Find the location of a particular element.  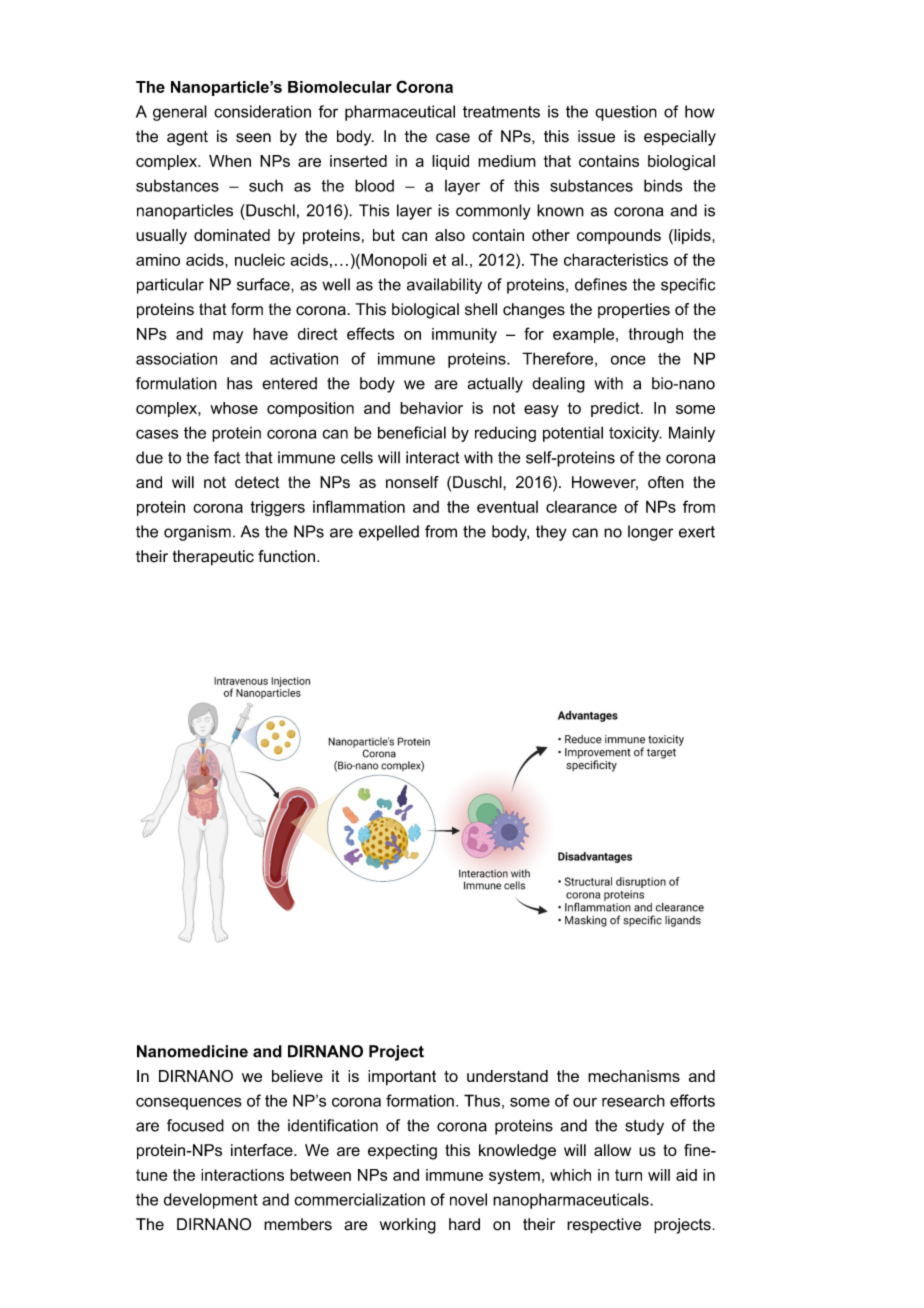

expelled is located at coordinates (389, 533).
